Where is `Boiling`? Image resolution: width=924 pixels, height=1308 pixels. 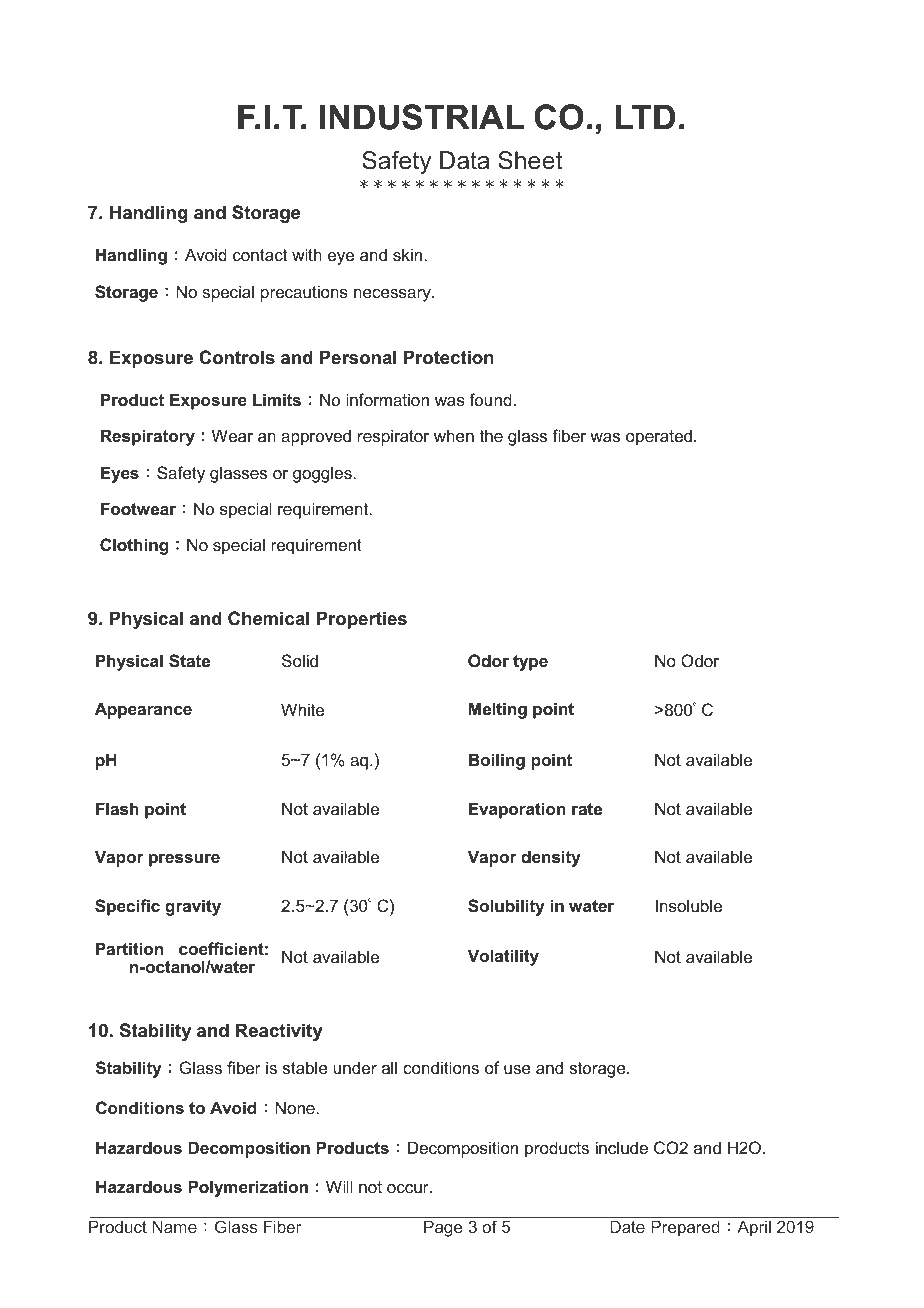
Boiling is located at coordinates (497, 761).
